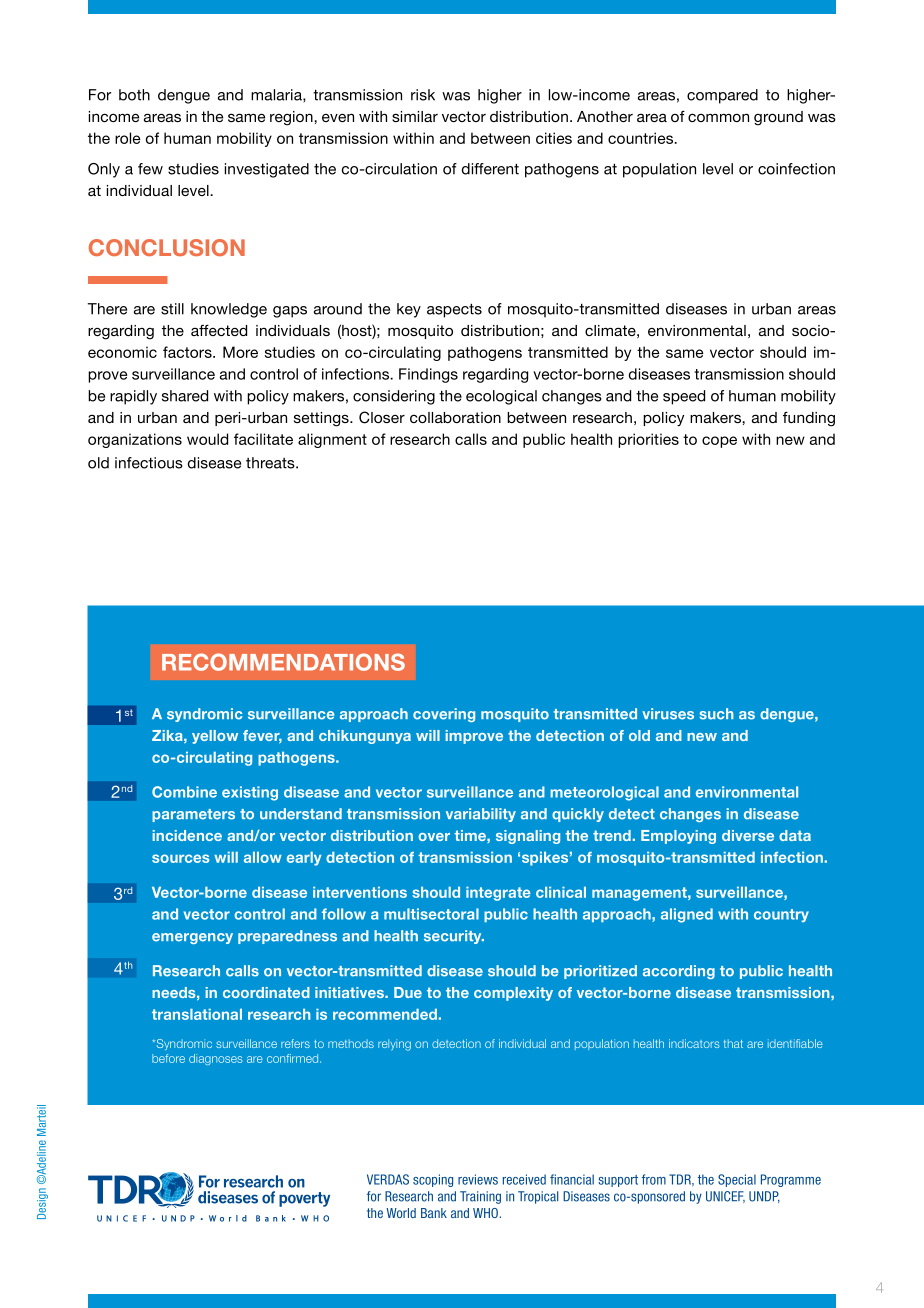 The height and width of the screenshot is (1308, 924). I want to click on common, so click(718, 117).
